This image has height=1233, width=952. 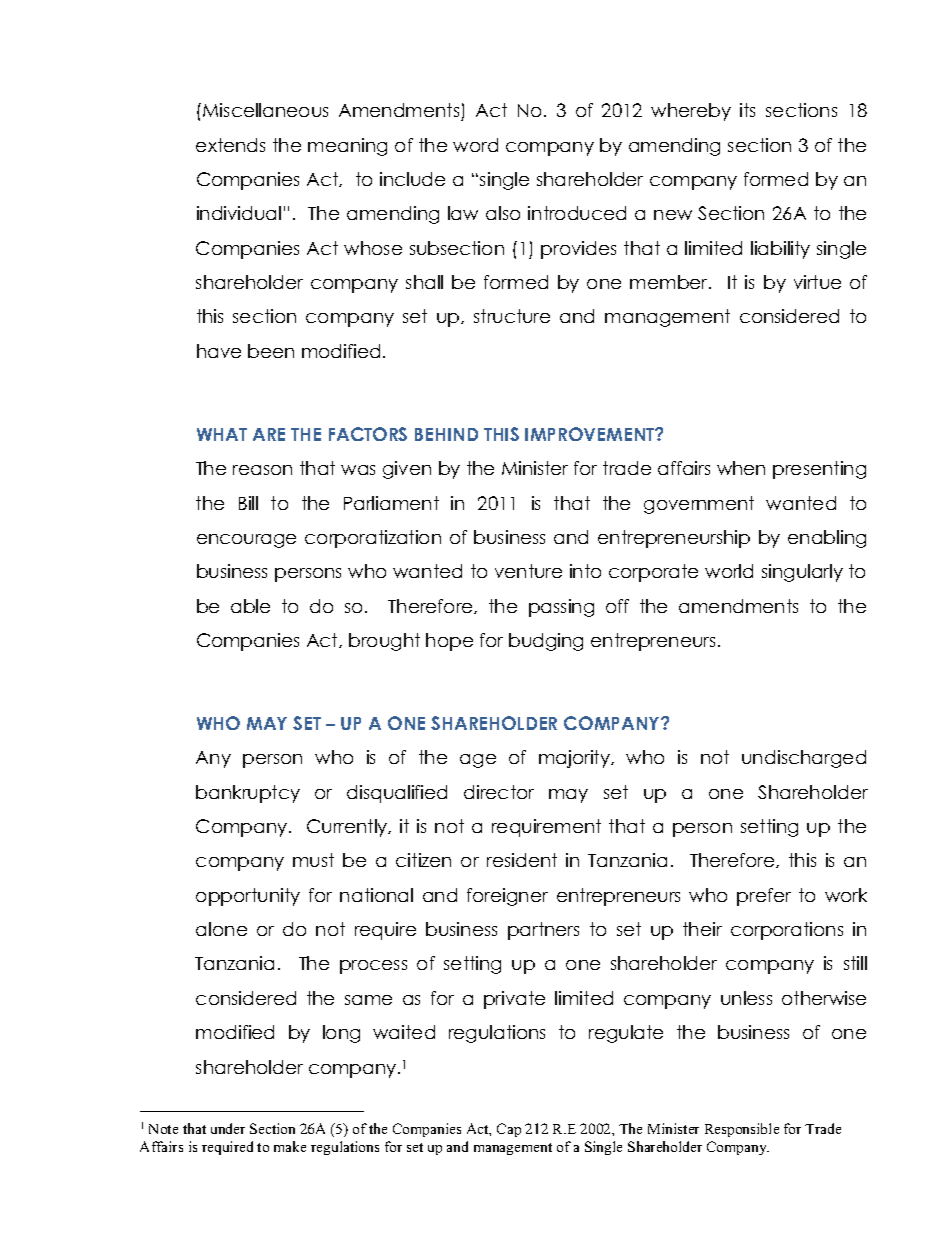 What do you see at coordinates (546, 642) in the image?
I see `budging` at bounding box center [546, 642].
